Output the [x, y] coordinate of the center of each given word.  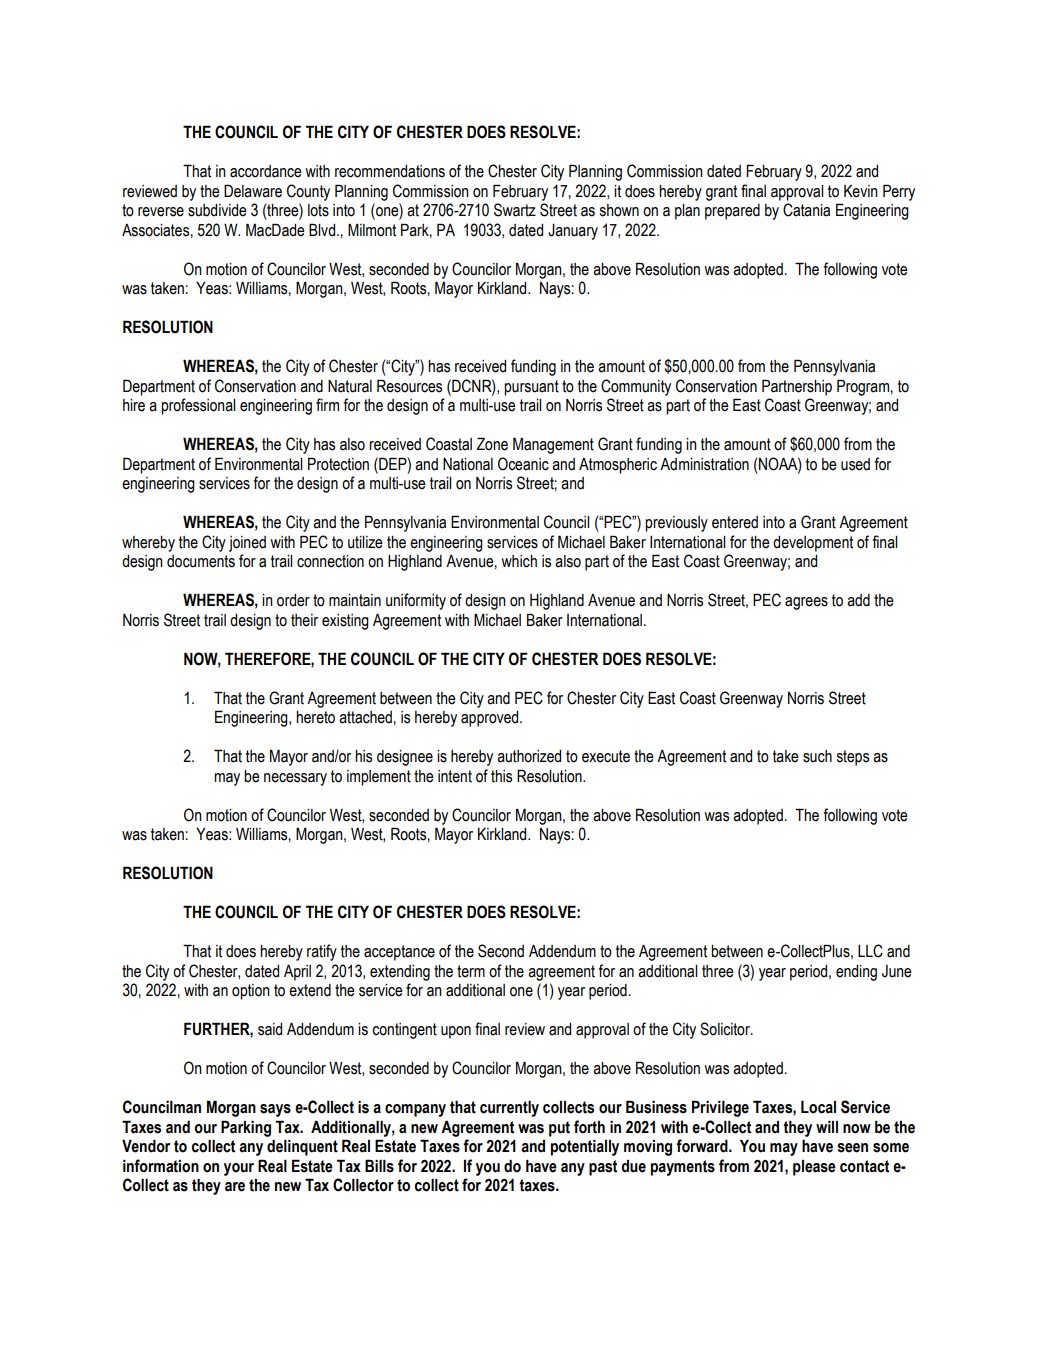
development [813, 544]
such [817, 756]
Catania [806, 210]
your [239, 1169]
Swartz [515, 210]
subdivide [217, 210]
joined [247, 544]
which [519, 561]
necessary [295, 779]
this [501, 776]
